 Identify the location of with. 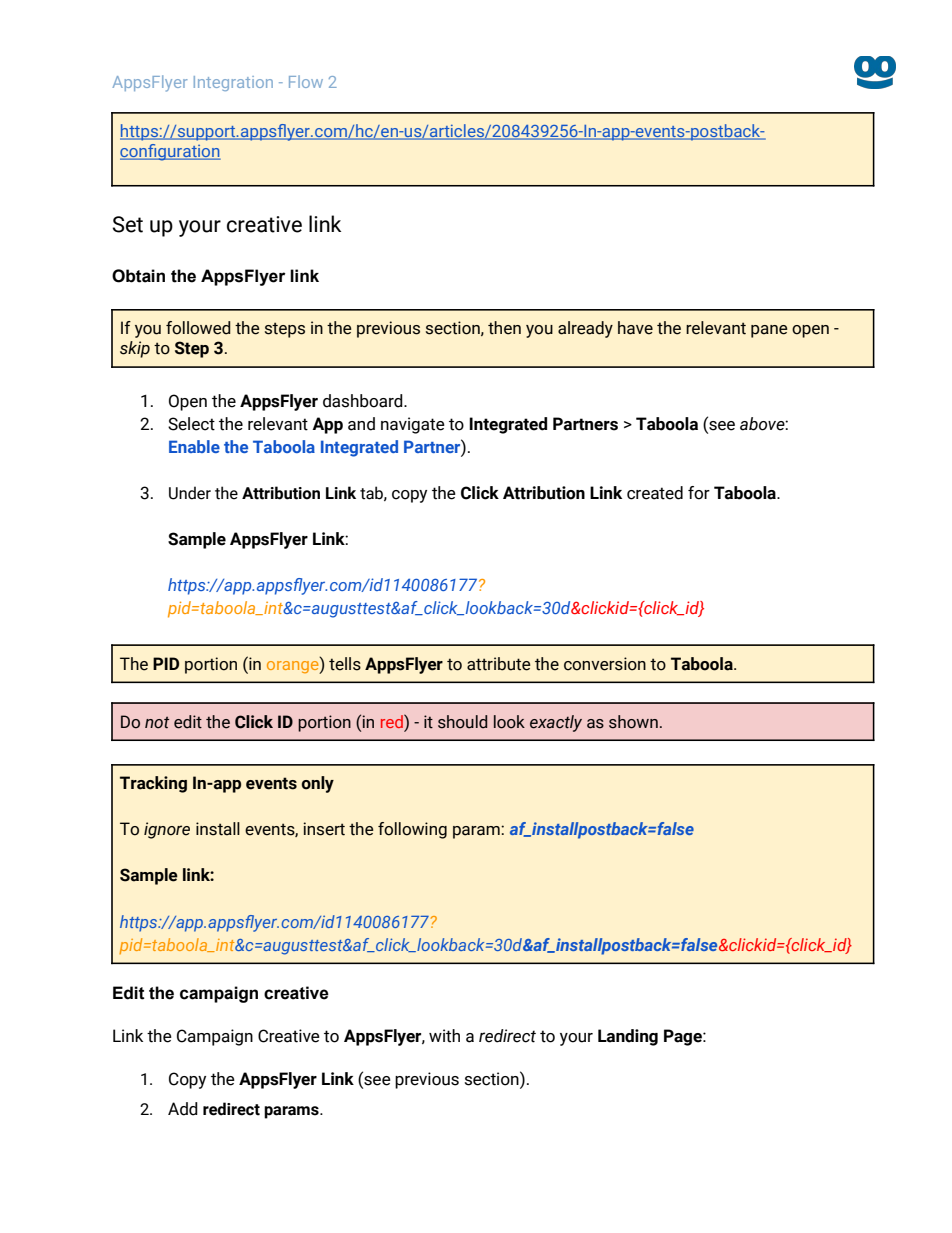
(444, 1036).
